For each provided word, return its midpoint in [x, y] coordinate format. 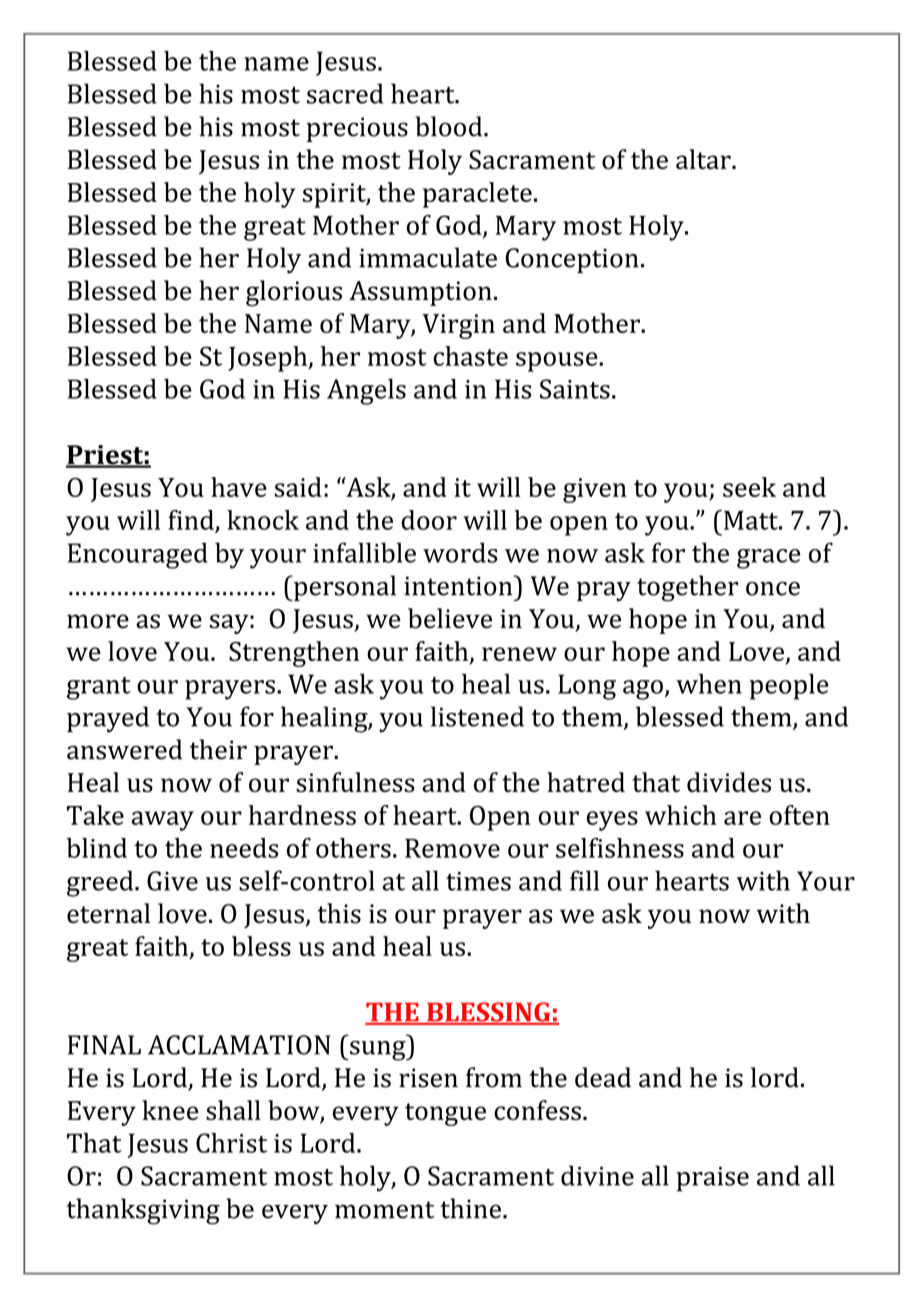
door [429, 520]
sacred [345, 93]
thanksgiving [143, 1211]
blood [450, 126]
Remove [452, 848]
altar [704, 159]
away [162, 821]
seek [749, 487]
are [742, 818]
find [191, 520]
